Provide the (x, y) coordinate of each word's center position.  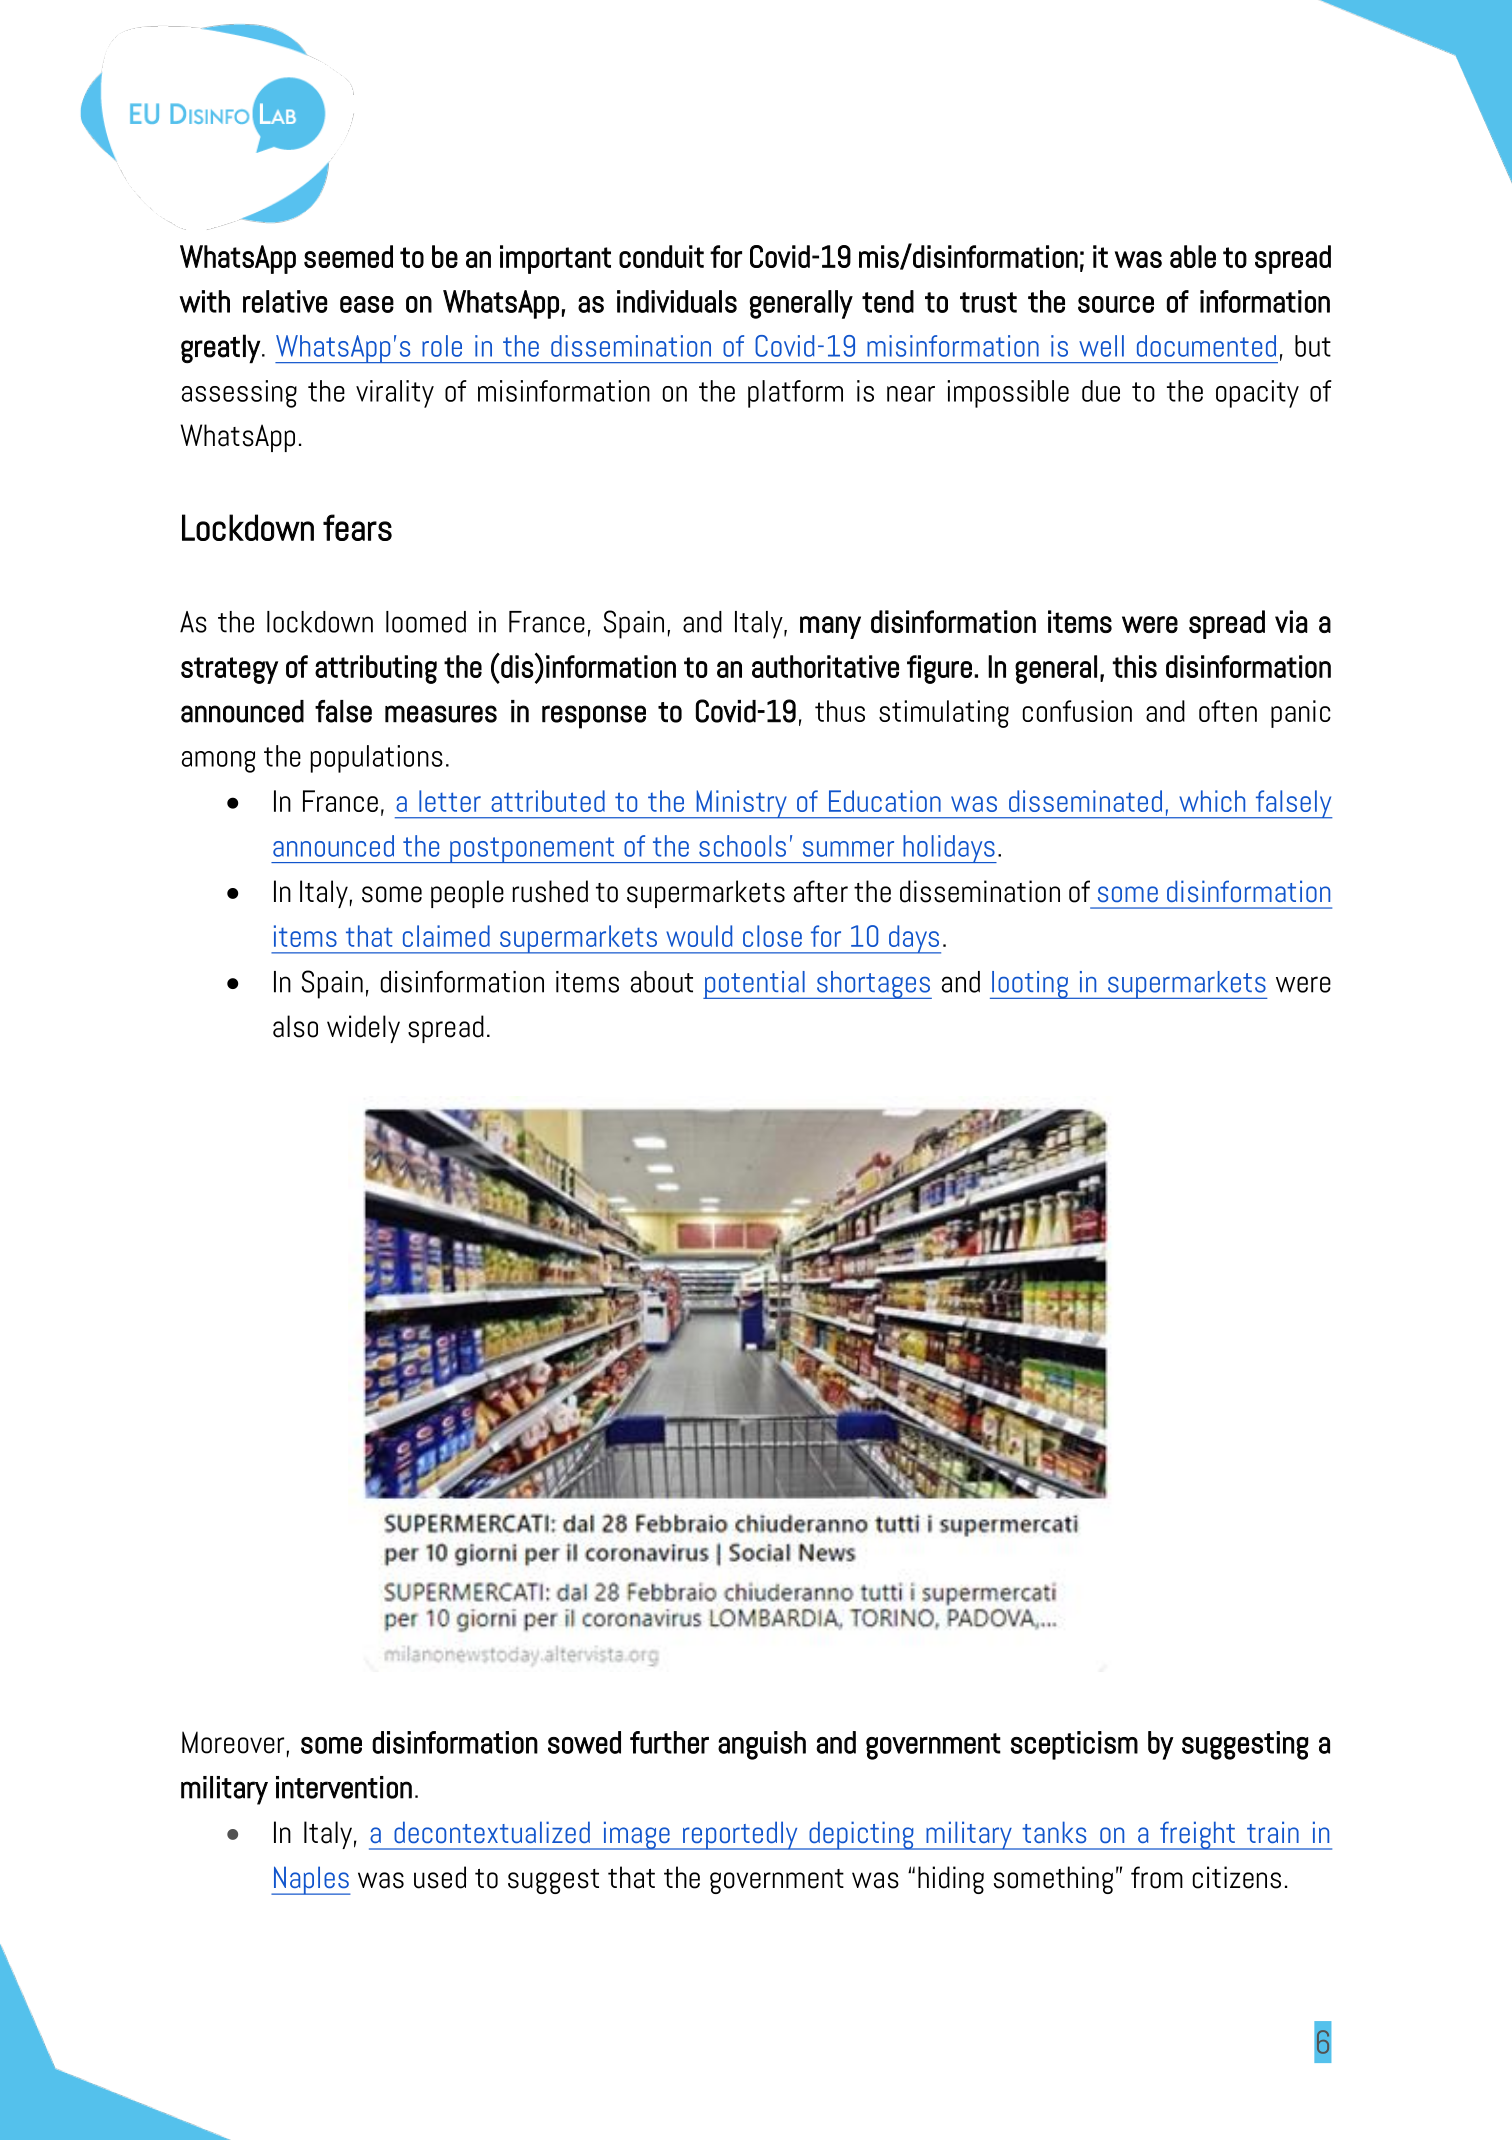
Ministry (741, 804)
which (1212, 801)
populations (377, 759)
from (1157, 1877)
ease (367, 304)
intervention (344, 1787)
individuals (677, 301)
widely (363, 1029)
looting (1030, 985)
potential (755, 985)
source (1116, 304)
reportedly (740, 1835)
